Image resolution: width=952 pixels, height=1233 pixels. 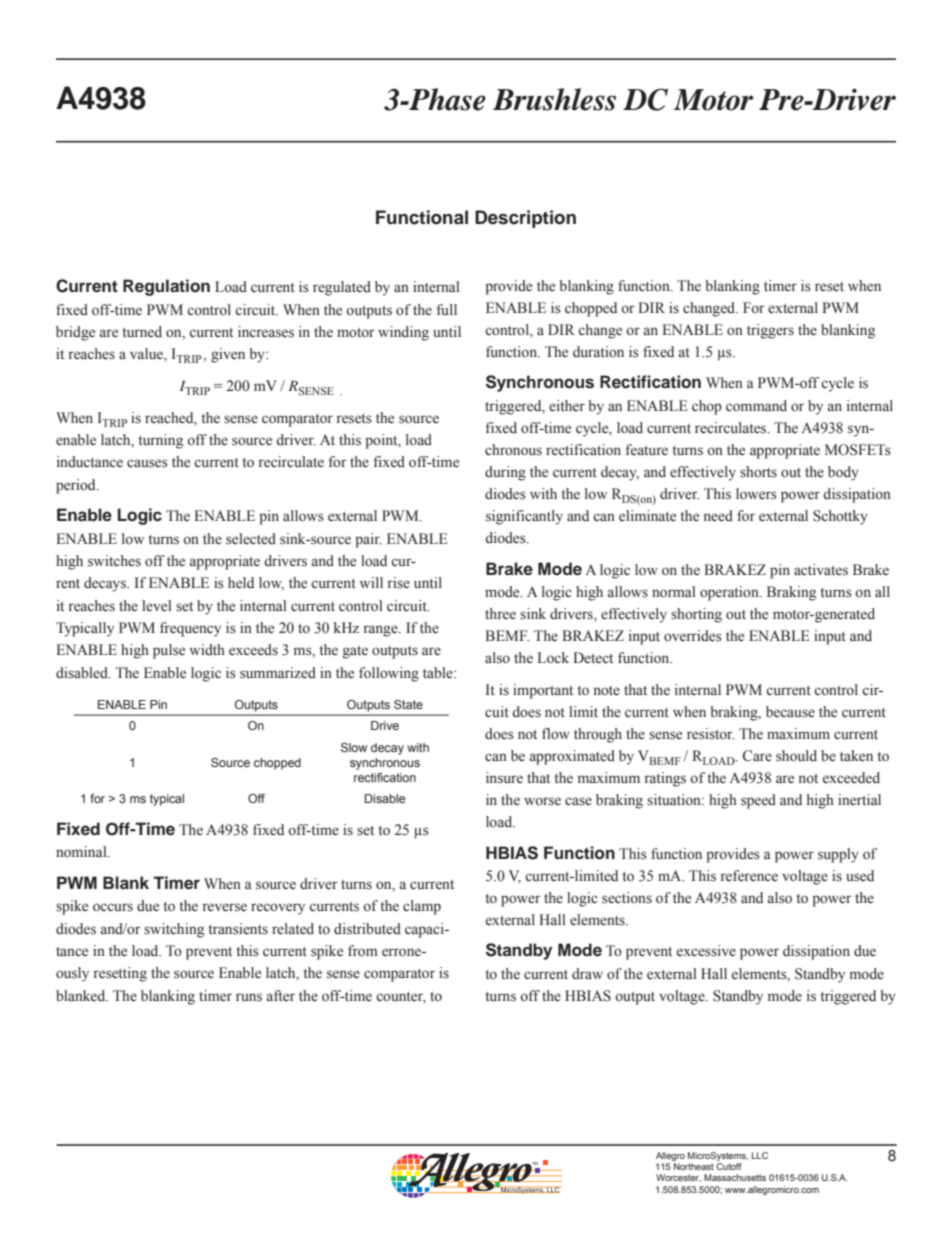 What do you see at coordinates (228, 355) in the image?
I see `given` at bounding box center [228, 355].
